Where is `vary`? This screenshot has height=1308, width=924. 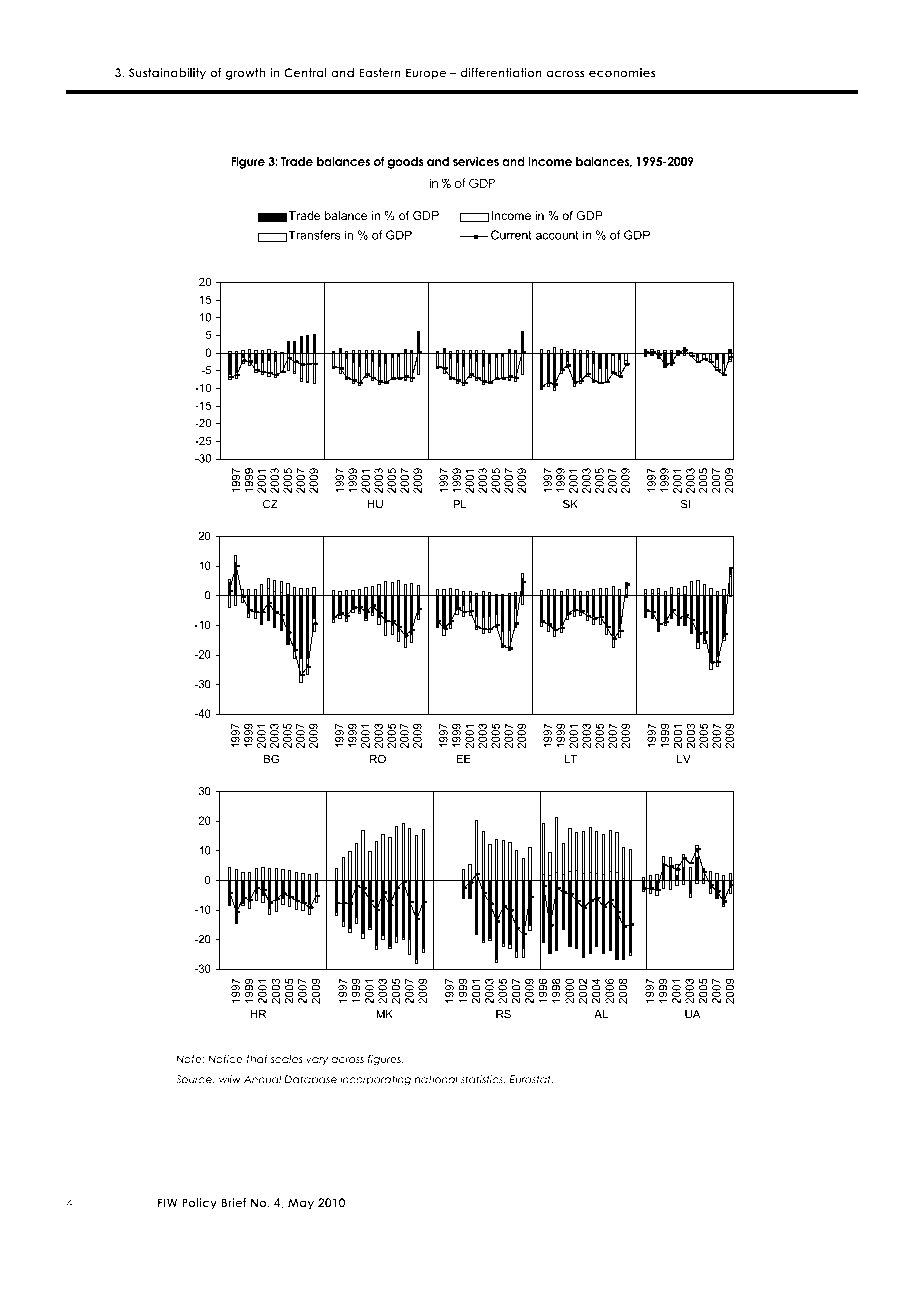 vary is located at coordinates (317, 1061).
